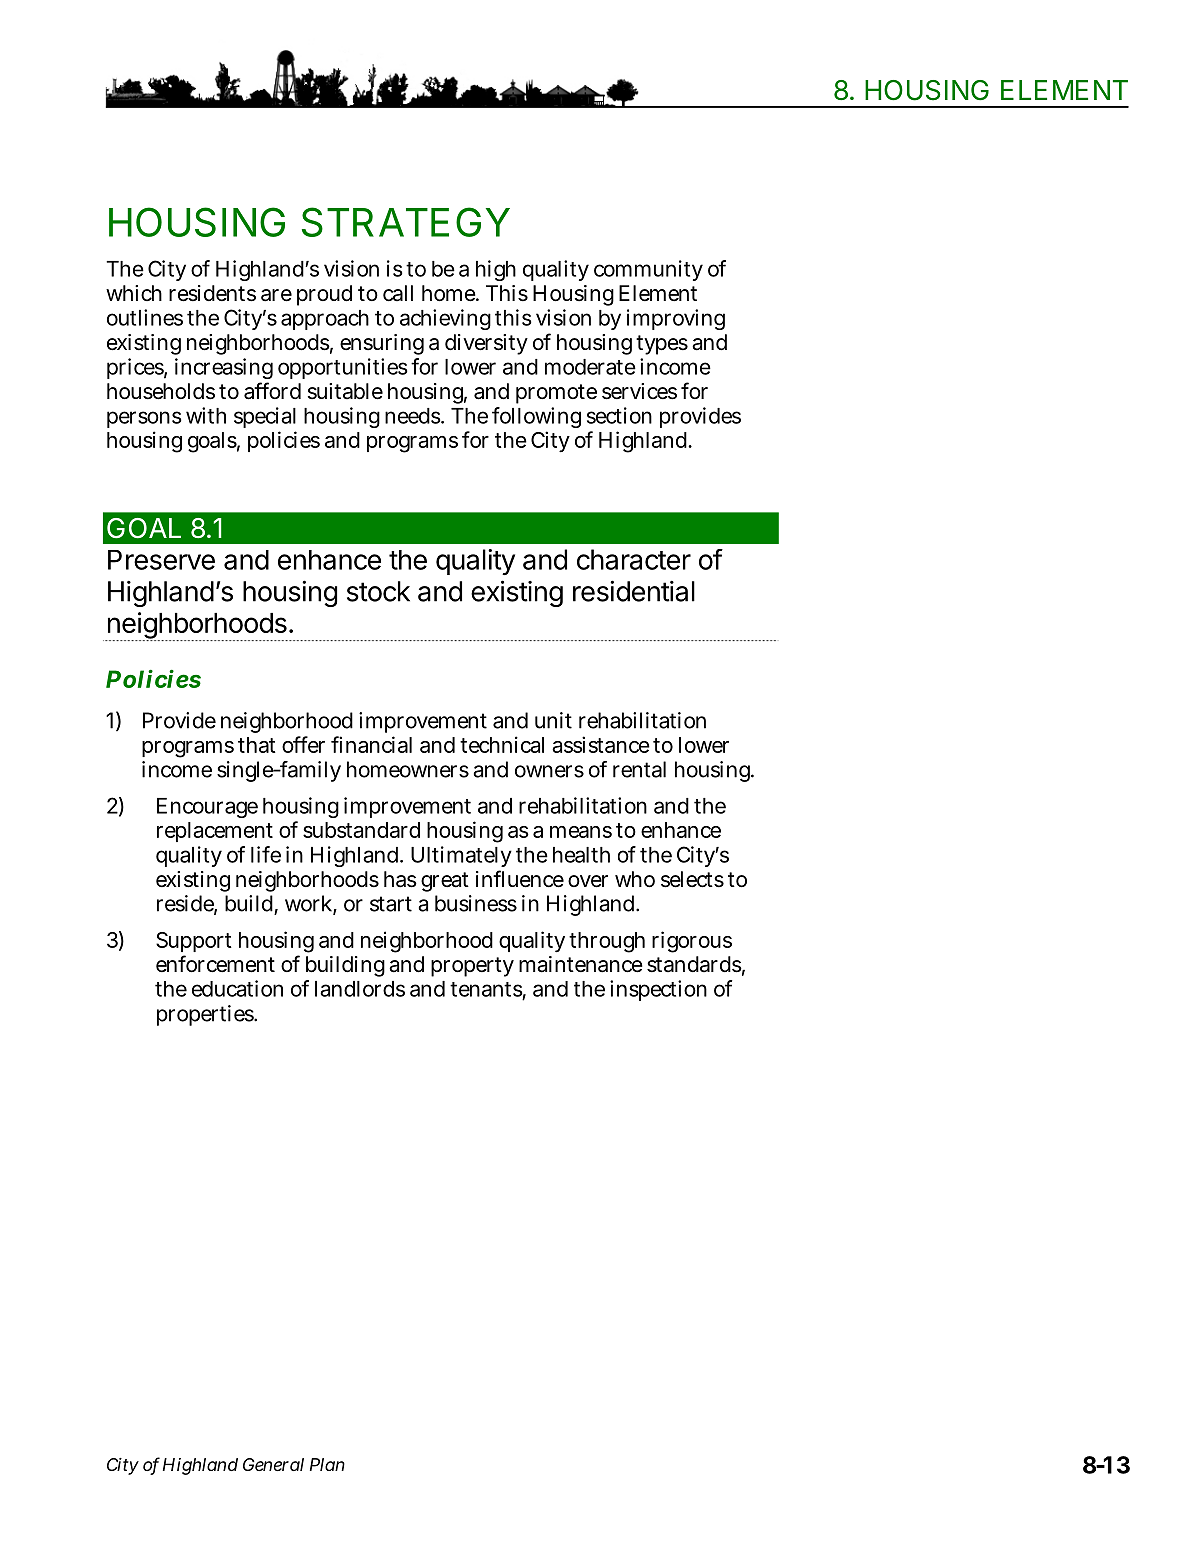  I want to click on improving, so click(676, 319).
